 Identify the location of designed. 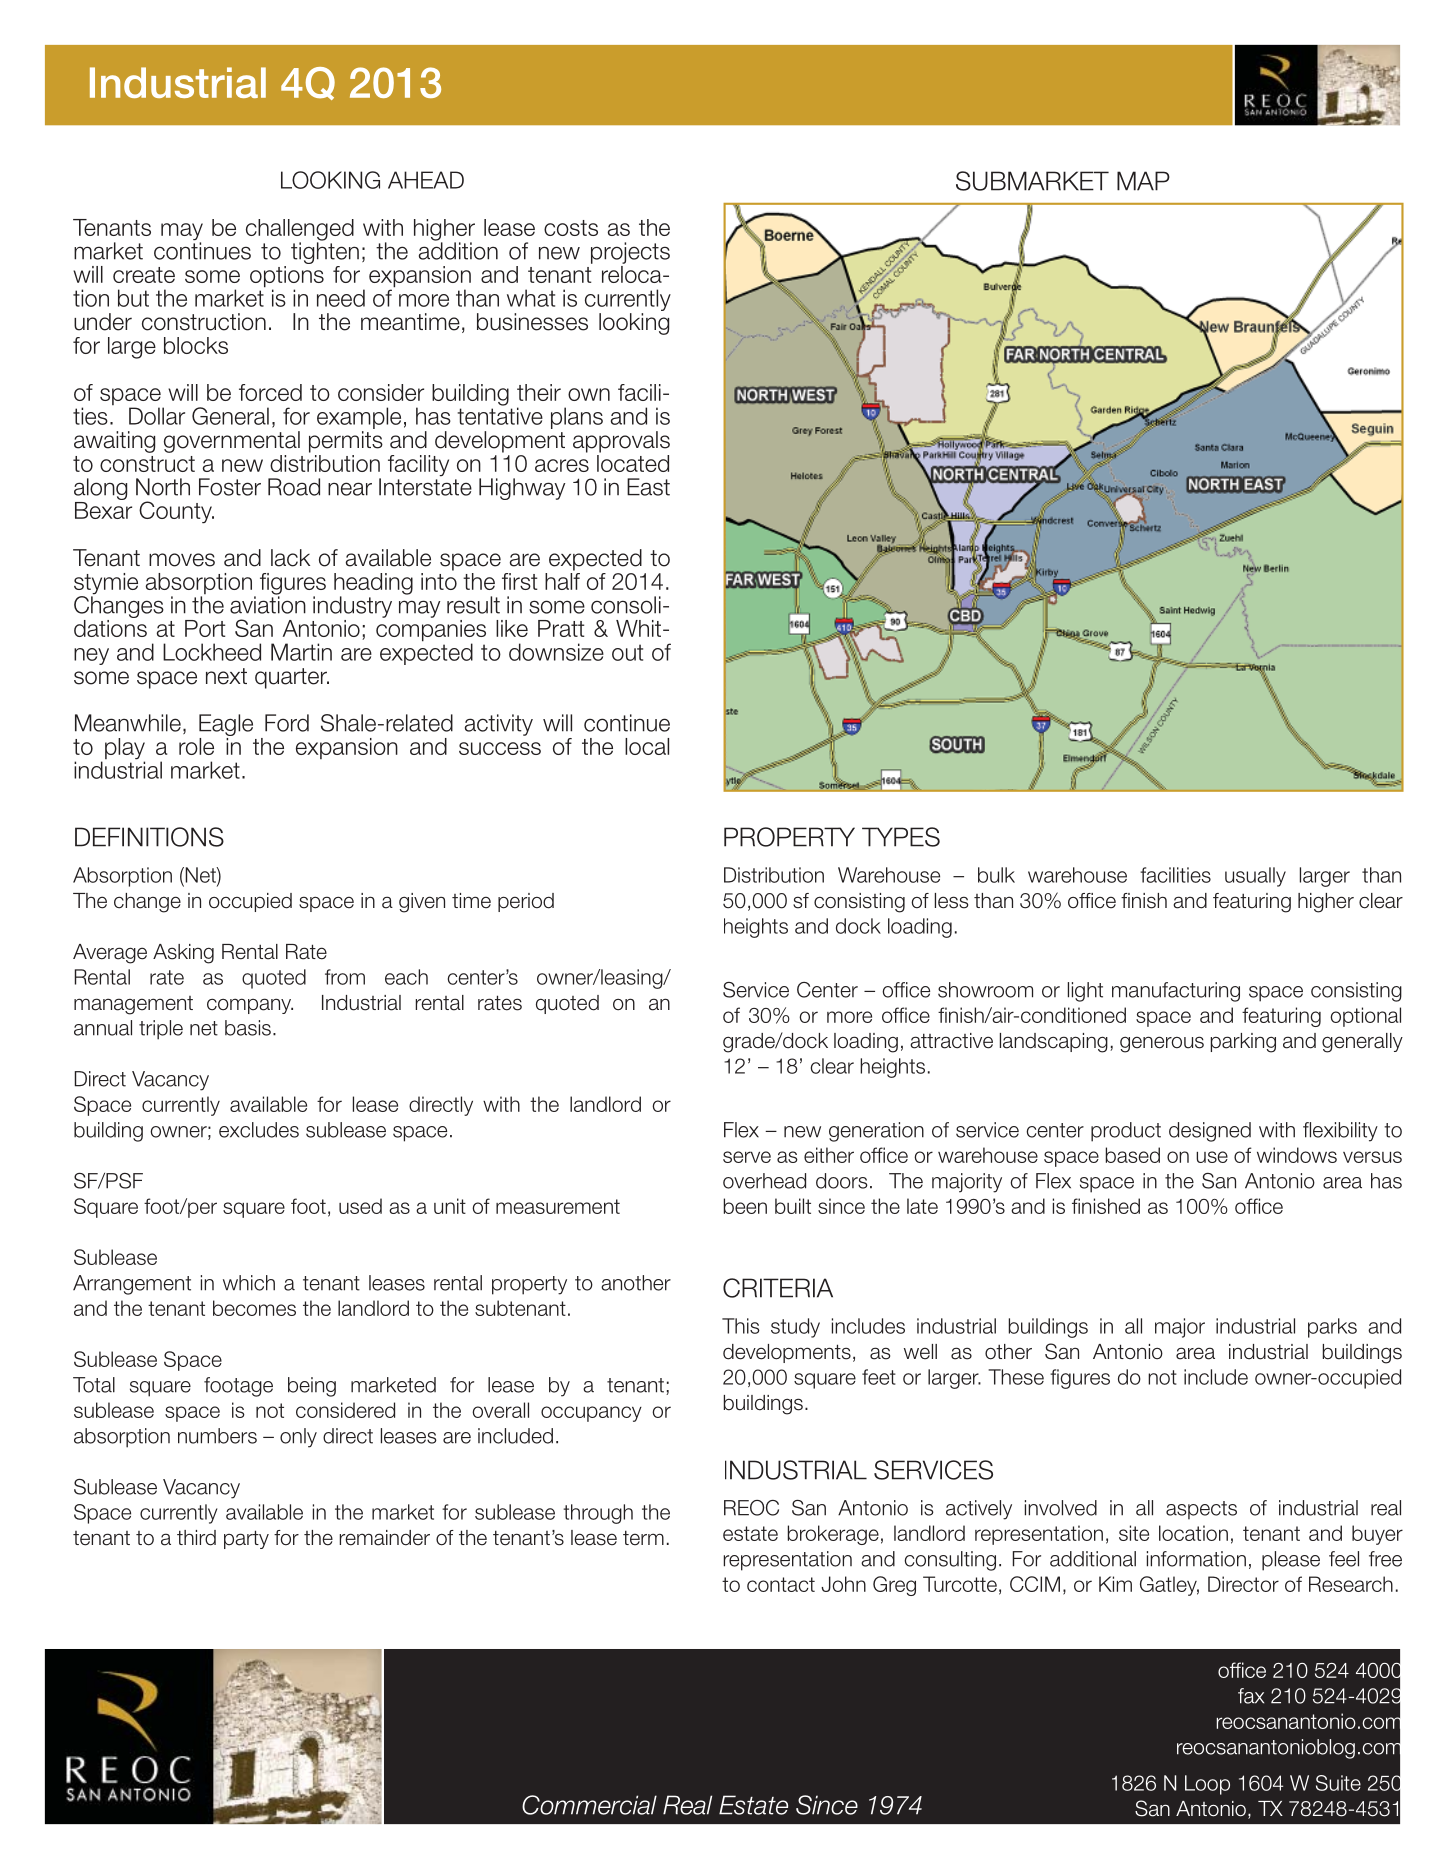
(1210, 1132).
